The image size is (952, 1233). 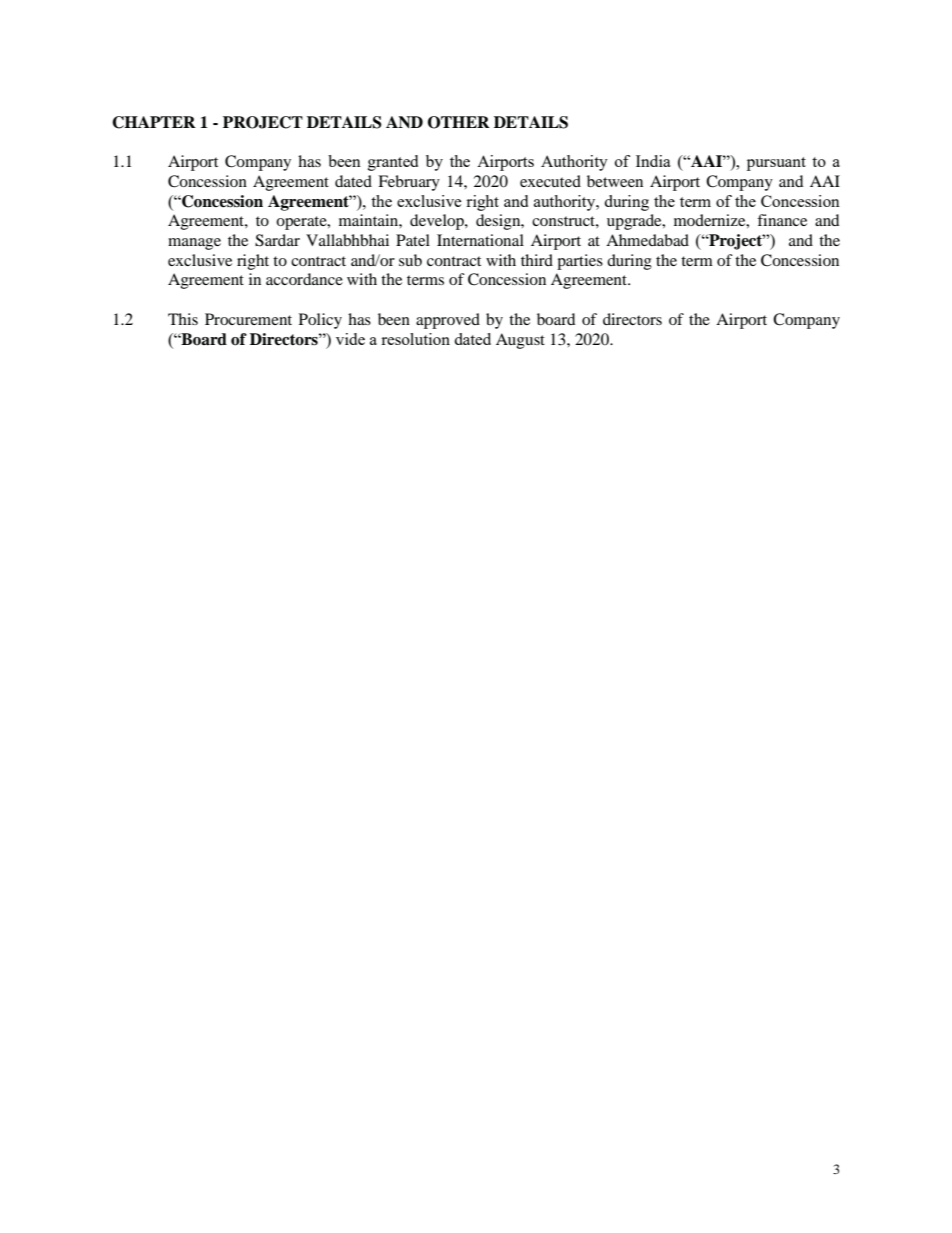 I want to click on August, so click(x=520, y=341).
